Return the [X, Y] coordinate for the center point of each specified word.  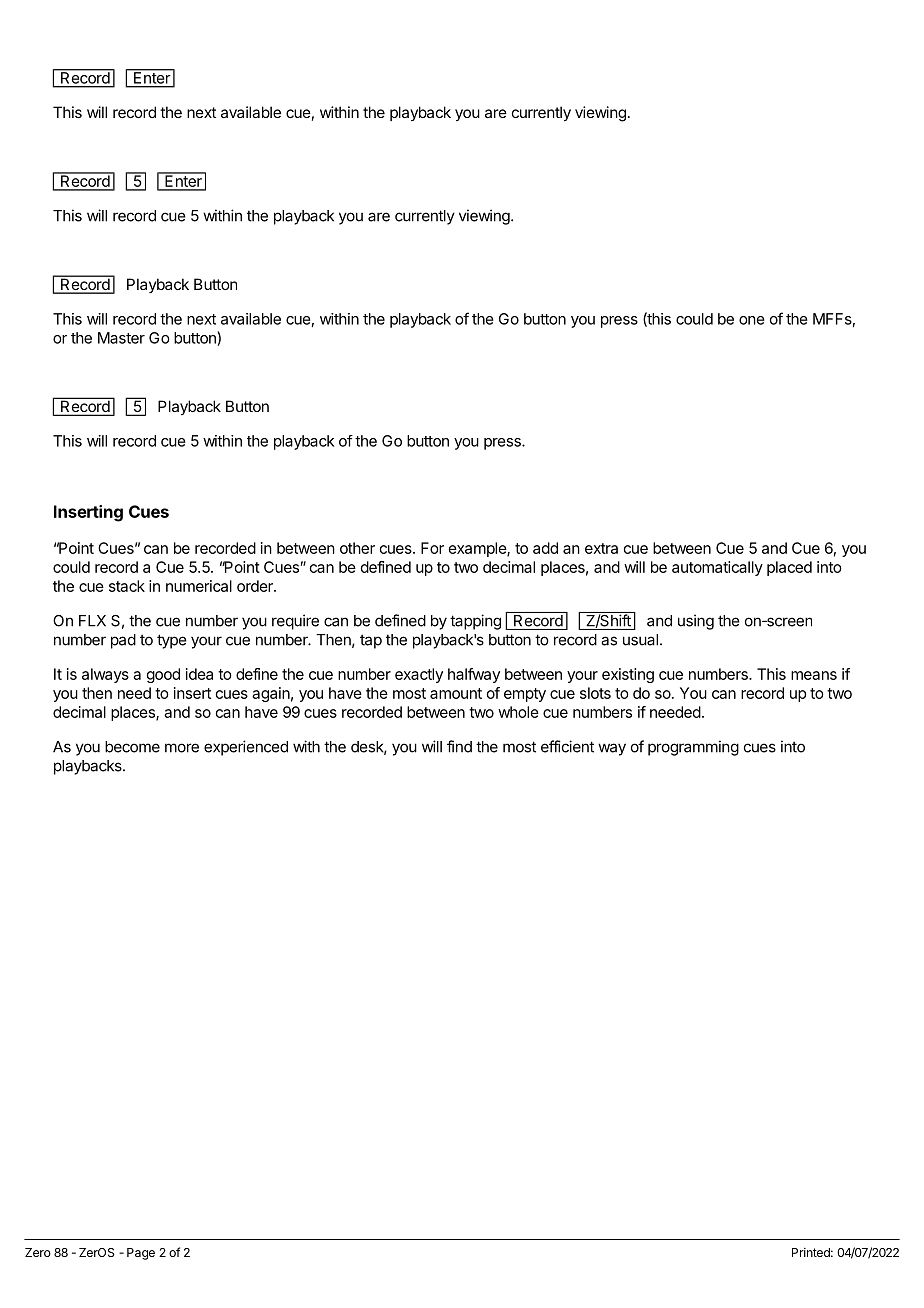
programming [693, 748]
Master [121, 338]
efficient [567, 746]
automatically [717, 568]
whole [518, 712]
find [459, 746]
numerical [199, 586]
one [752, 320]
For [432, 548]
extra [601, 548]
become [132, 747]
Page [141, 1254]
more [182, 748]
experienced [246, 748]
